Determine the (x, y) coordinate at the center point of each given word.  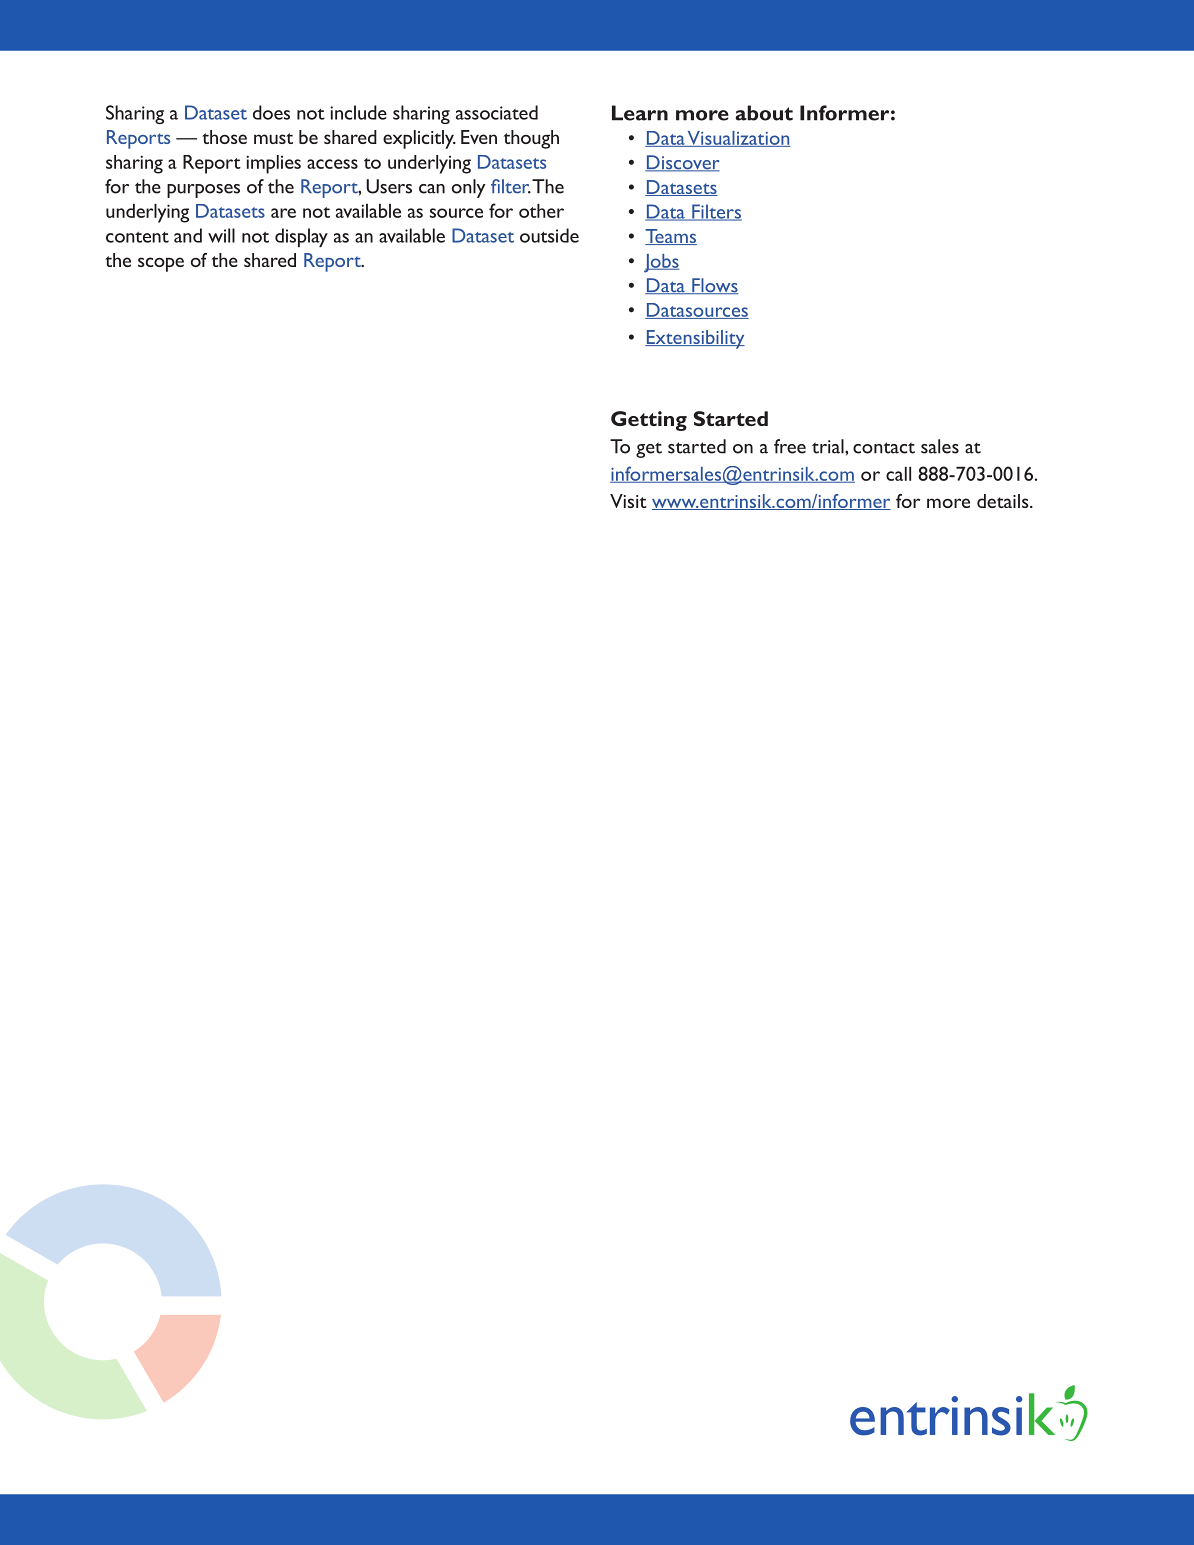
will (221, 235)
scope (161, 264)
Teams (671, 237)
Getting (649, 421)
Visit (628, 501)
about (764, 113)
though (531, 139)
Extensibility (695, 339)
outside (549, 235)
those (224, 137)
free (790, 446)
